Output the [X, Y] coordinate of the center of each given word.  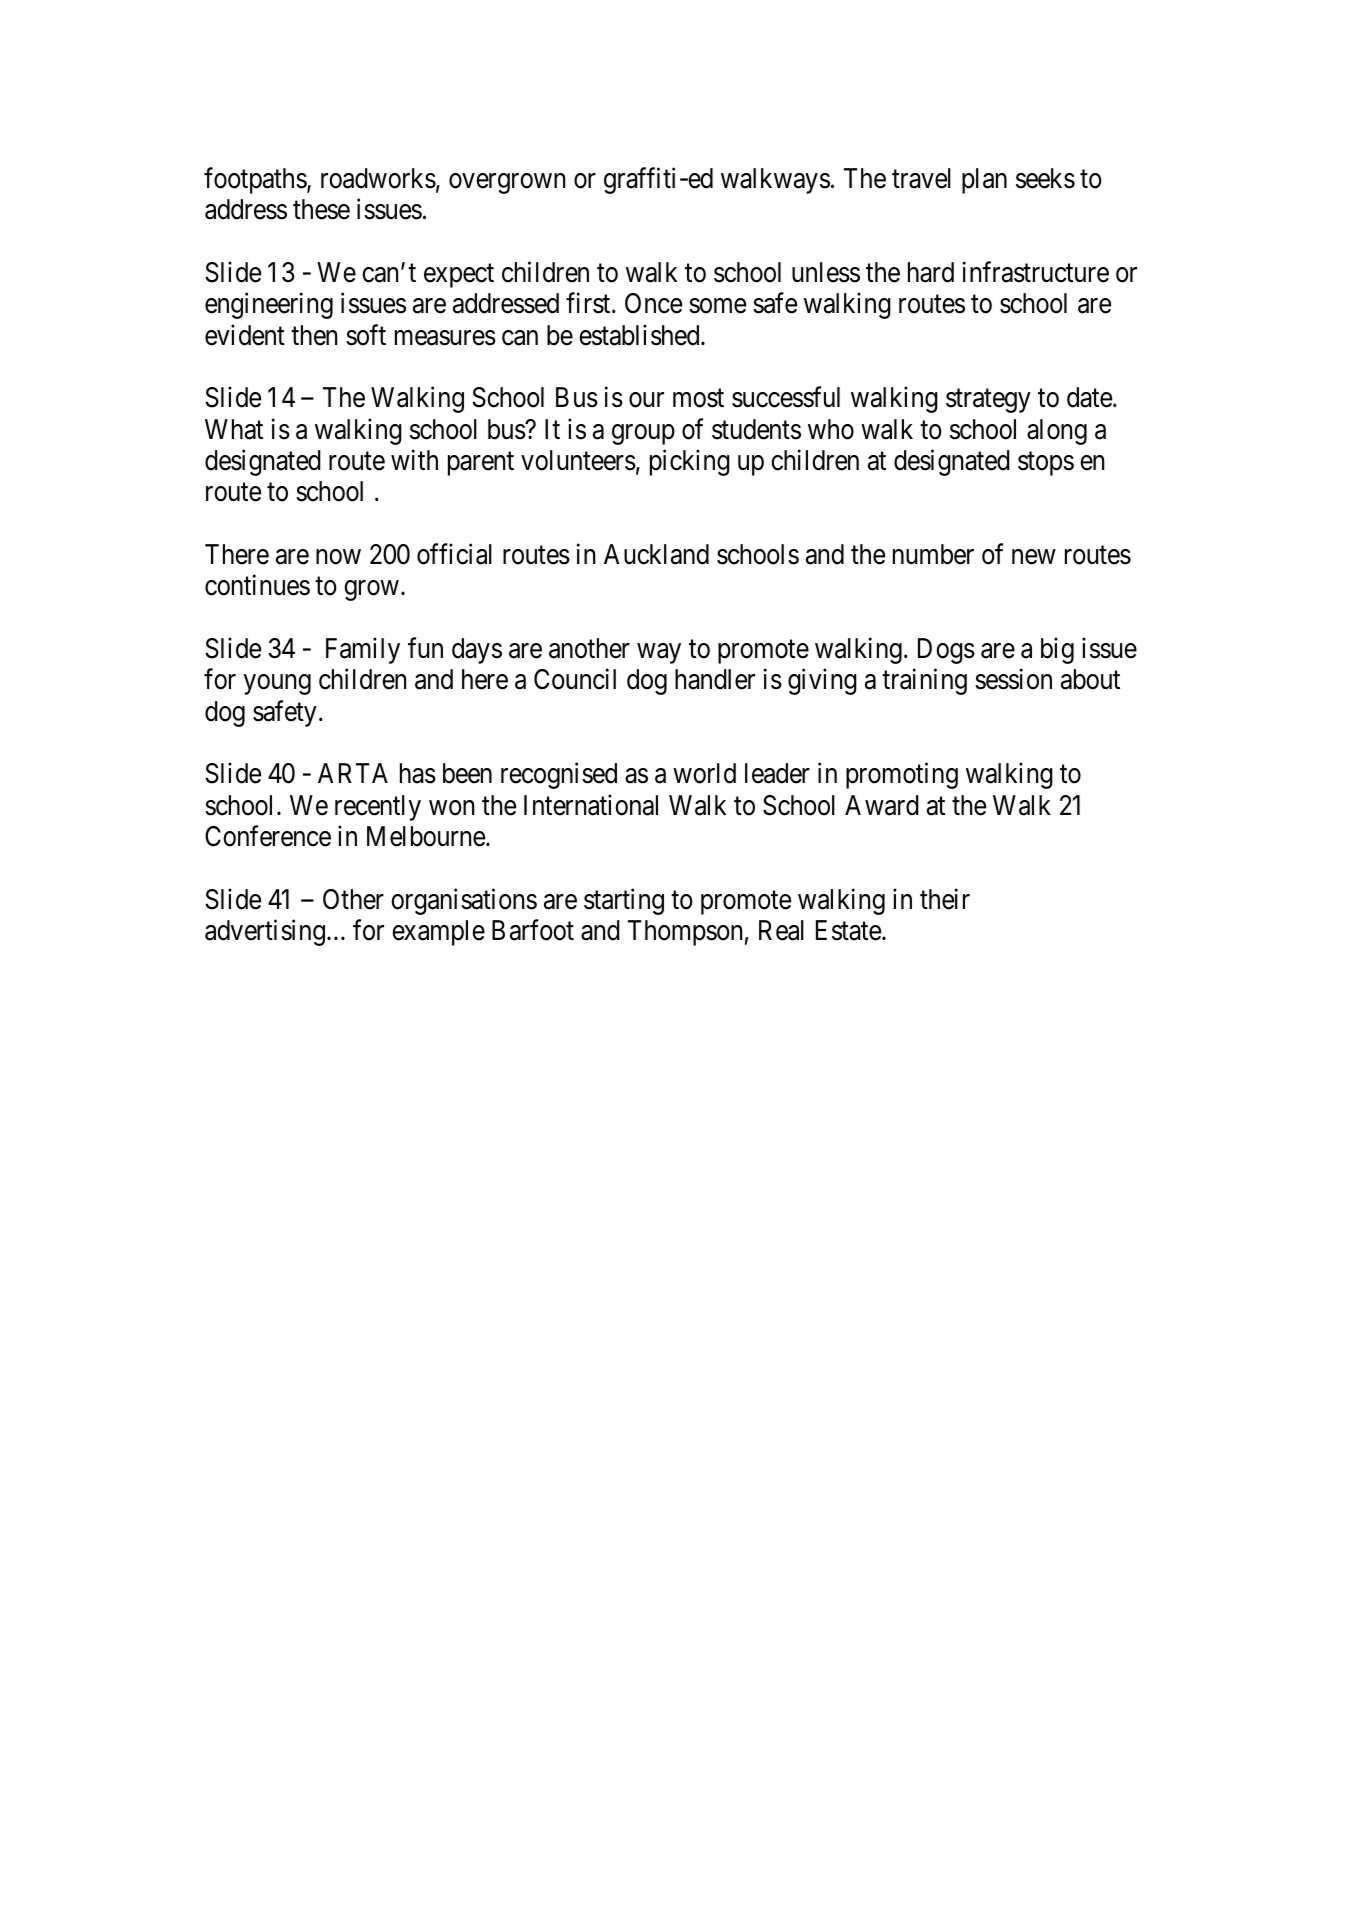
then [314, 335]
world [704, 773]
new [1033, 557]
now [338, 557]
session [1013, 679]
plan [984, 181]
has [418, 773]
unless [826, 272]
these [321, 209]
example [438, 933]
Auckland [656, 554]
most [698, 399]
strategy [988, 401]
